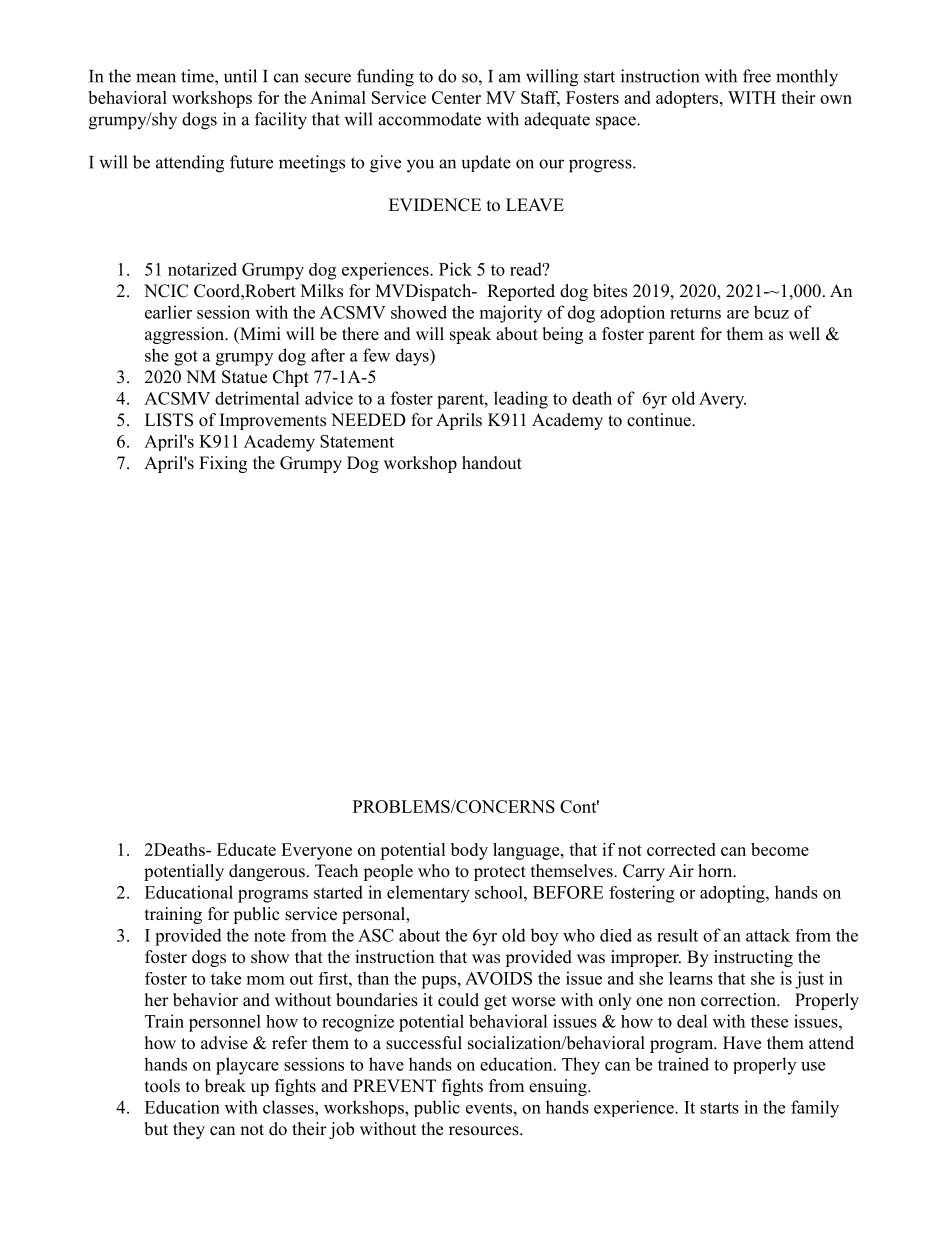  I want to click on Center, so click(456, 97).
